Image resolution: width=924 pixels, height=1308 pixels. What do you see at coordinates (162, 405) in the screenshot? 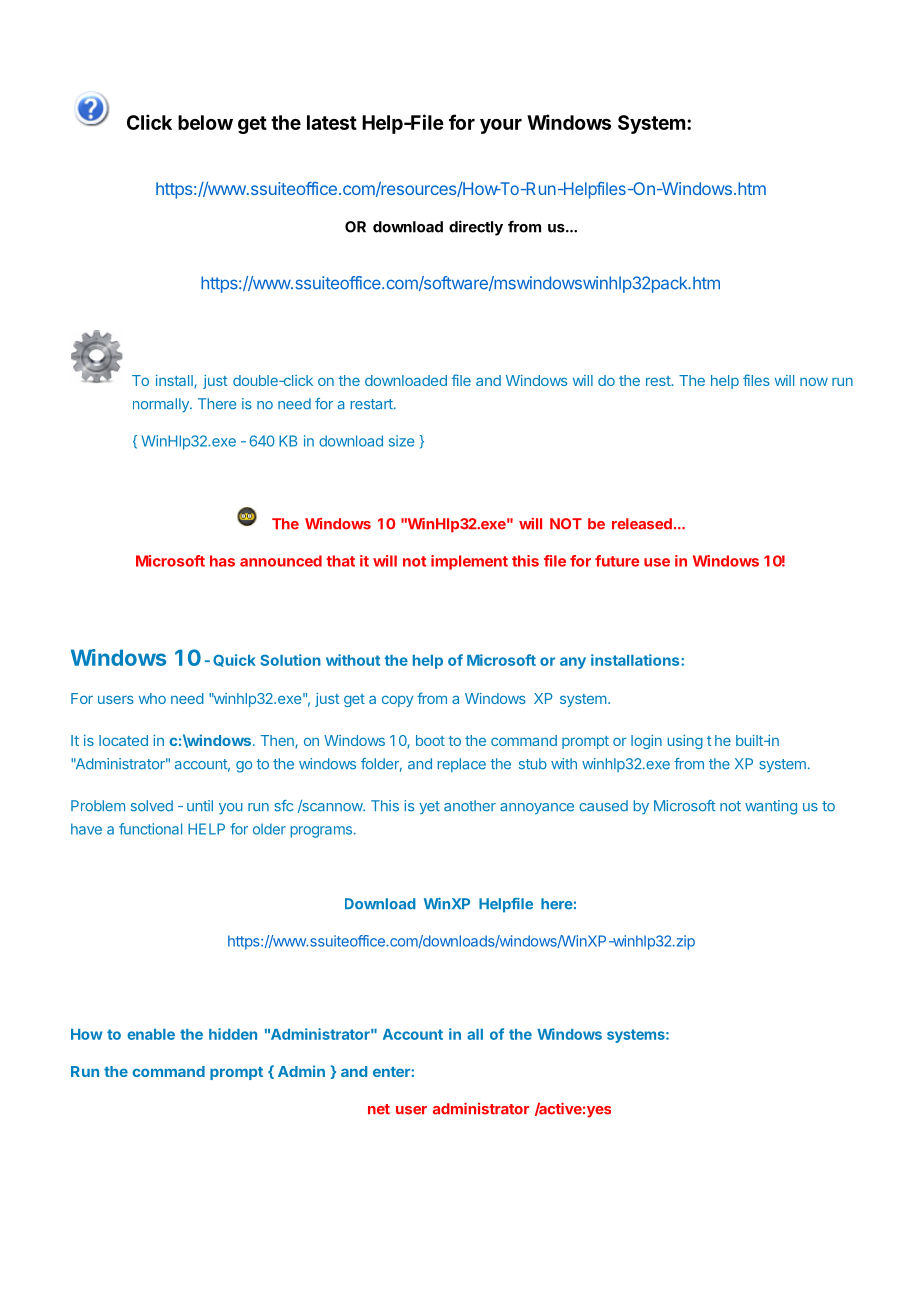
I see `normally` at bounding box center [162, 405].
